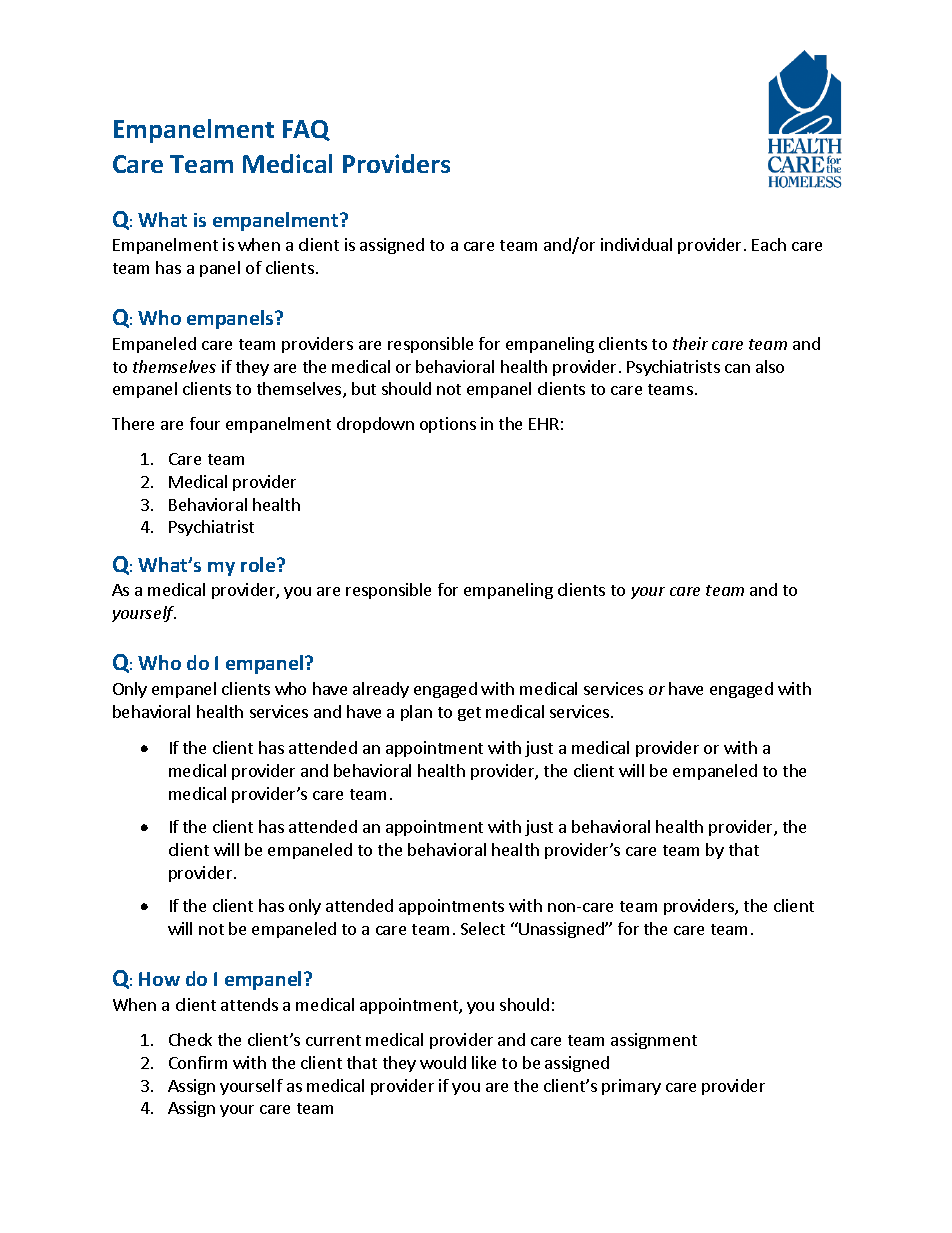 This image has width=952, height=1233. Describe the element at coordinates (636, 244) in the image. I see `individual` at that location.
